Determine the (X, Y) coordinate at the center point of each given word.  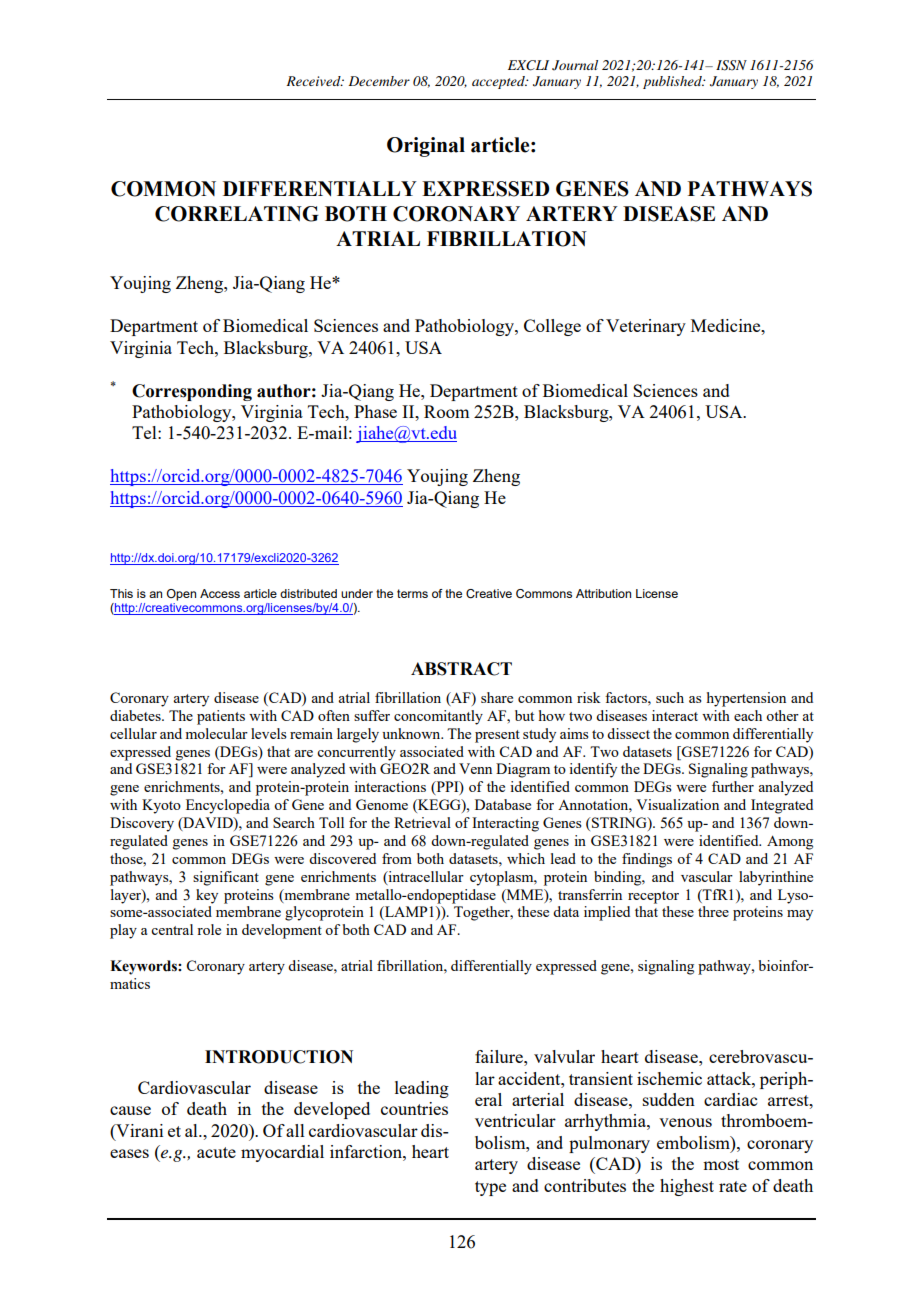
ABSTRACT (461, 669)
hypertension (746, 699)
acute (216, 1152)
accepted (499, 82)
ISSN (731, 65)
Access (220, 593)
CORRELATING (237, 214)
